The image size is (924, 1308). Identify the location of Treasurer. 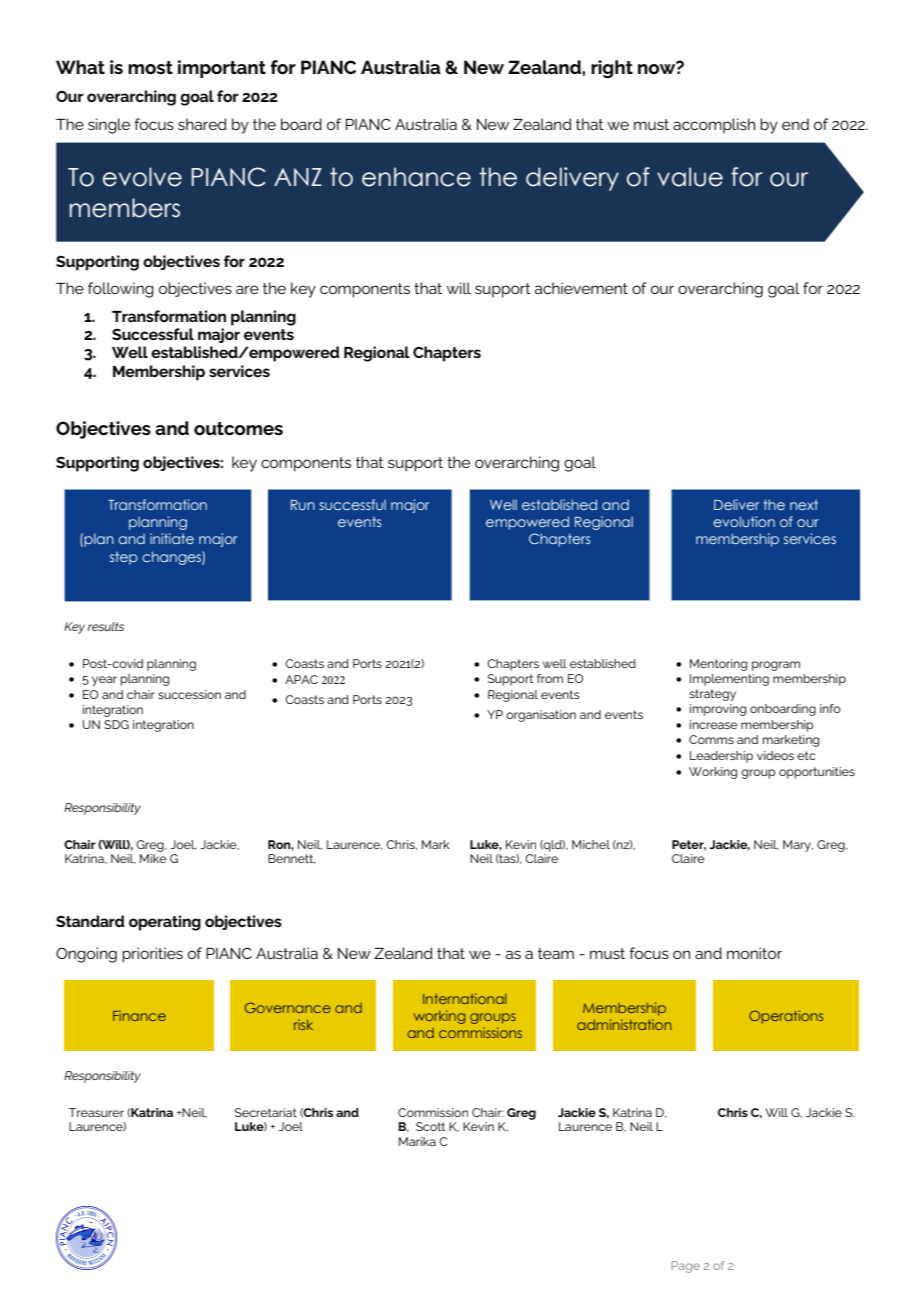
(96, 1112).
